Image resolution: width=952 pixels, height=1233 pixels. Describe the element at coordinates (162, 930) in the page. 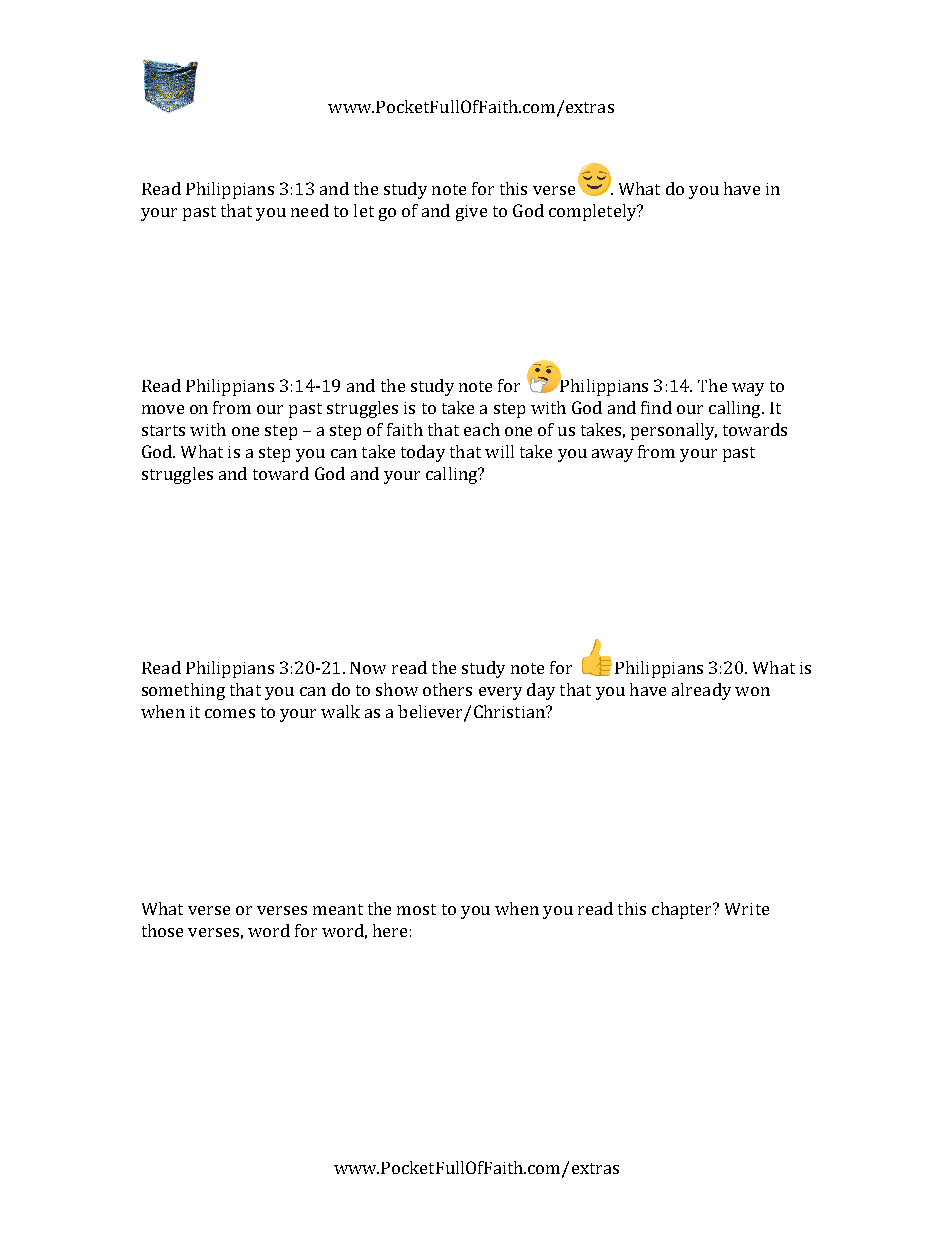

I see `those` at that location.
